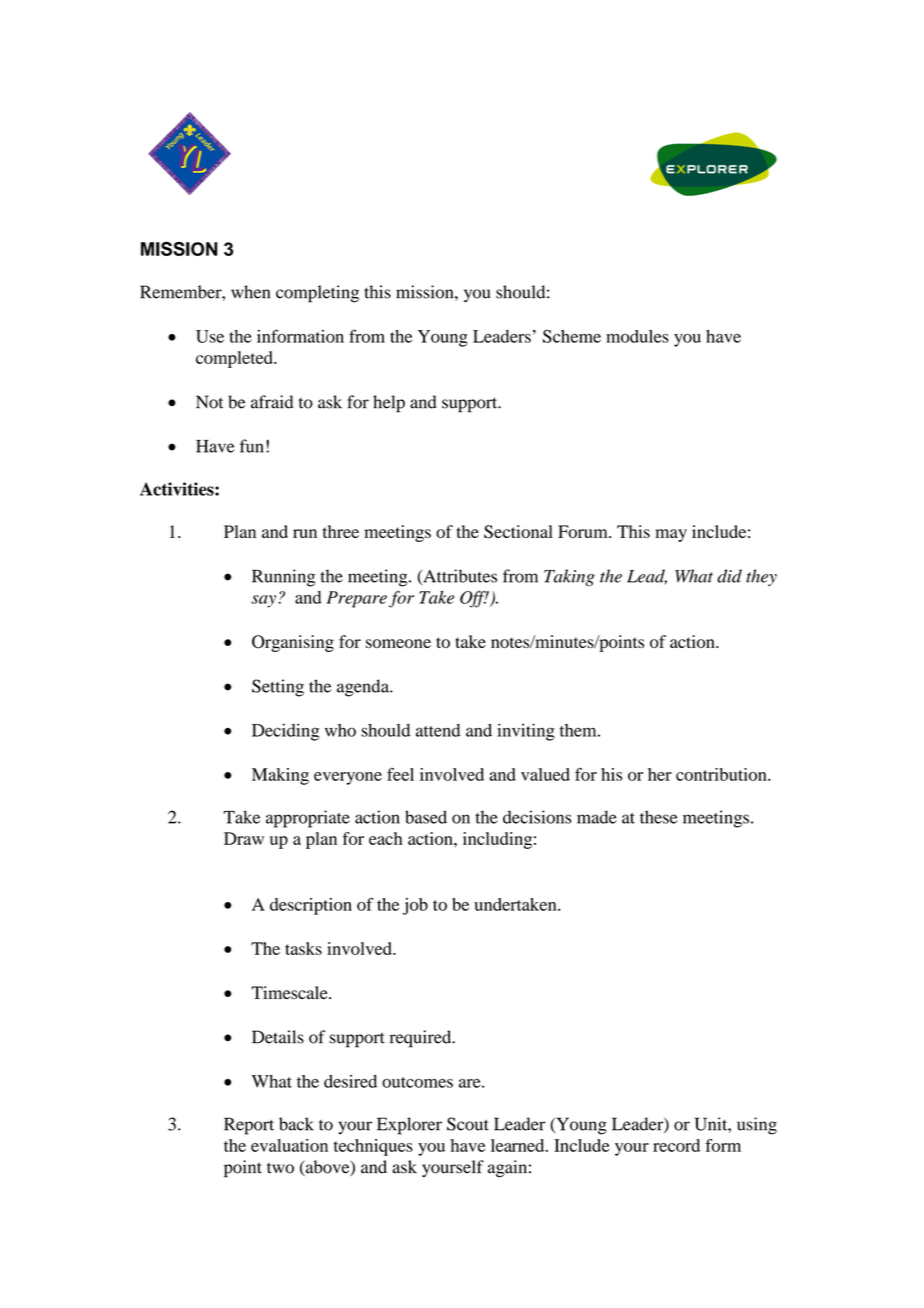 The height and width of the image is (1308, 924). Describe the element at coordinates (285, 732) in the image. I see `Deciding` at that location.
